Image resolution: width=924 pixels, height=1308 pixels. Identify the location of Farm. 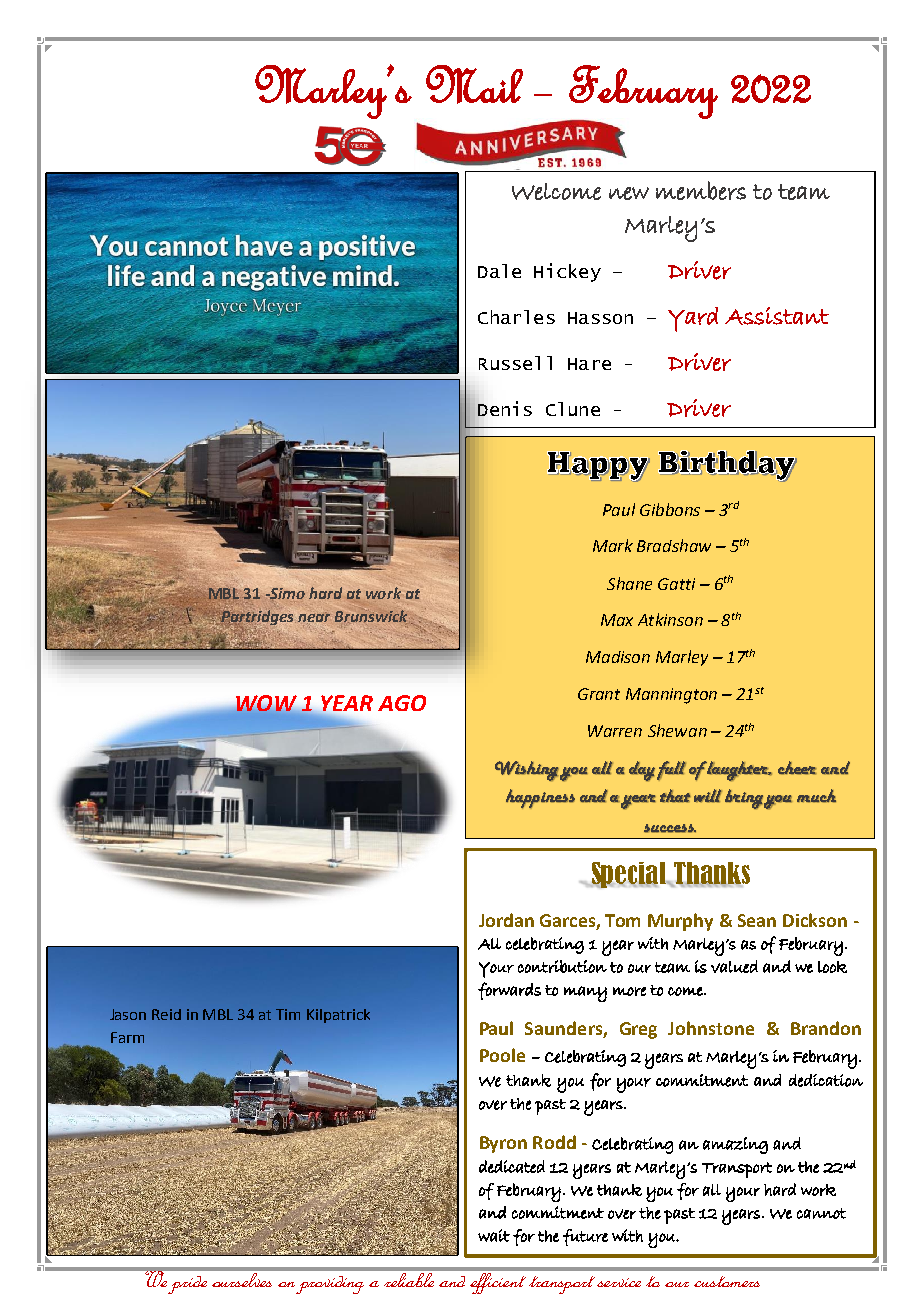
(127, 1037).
